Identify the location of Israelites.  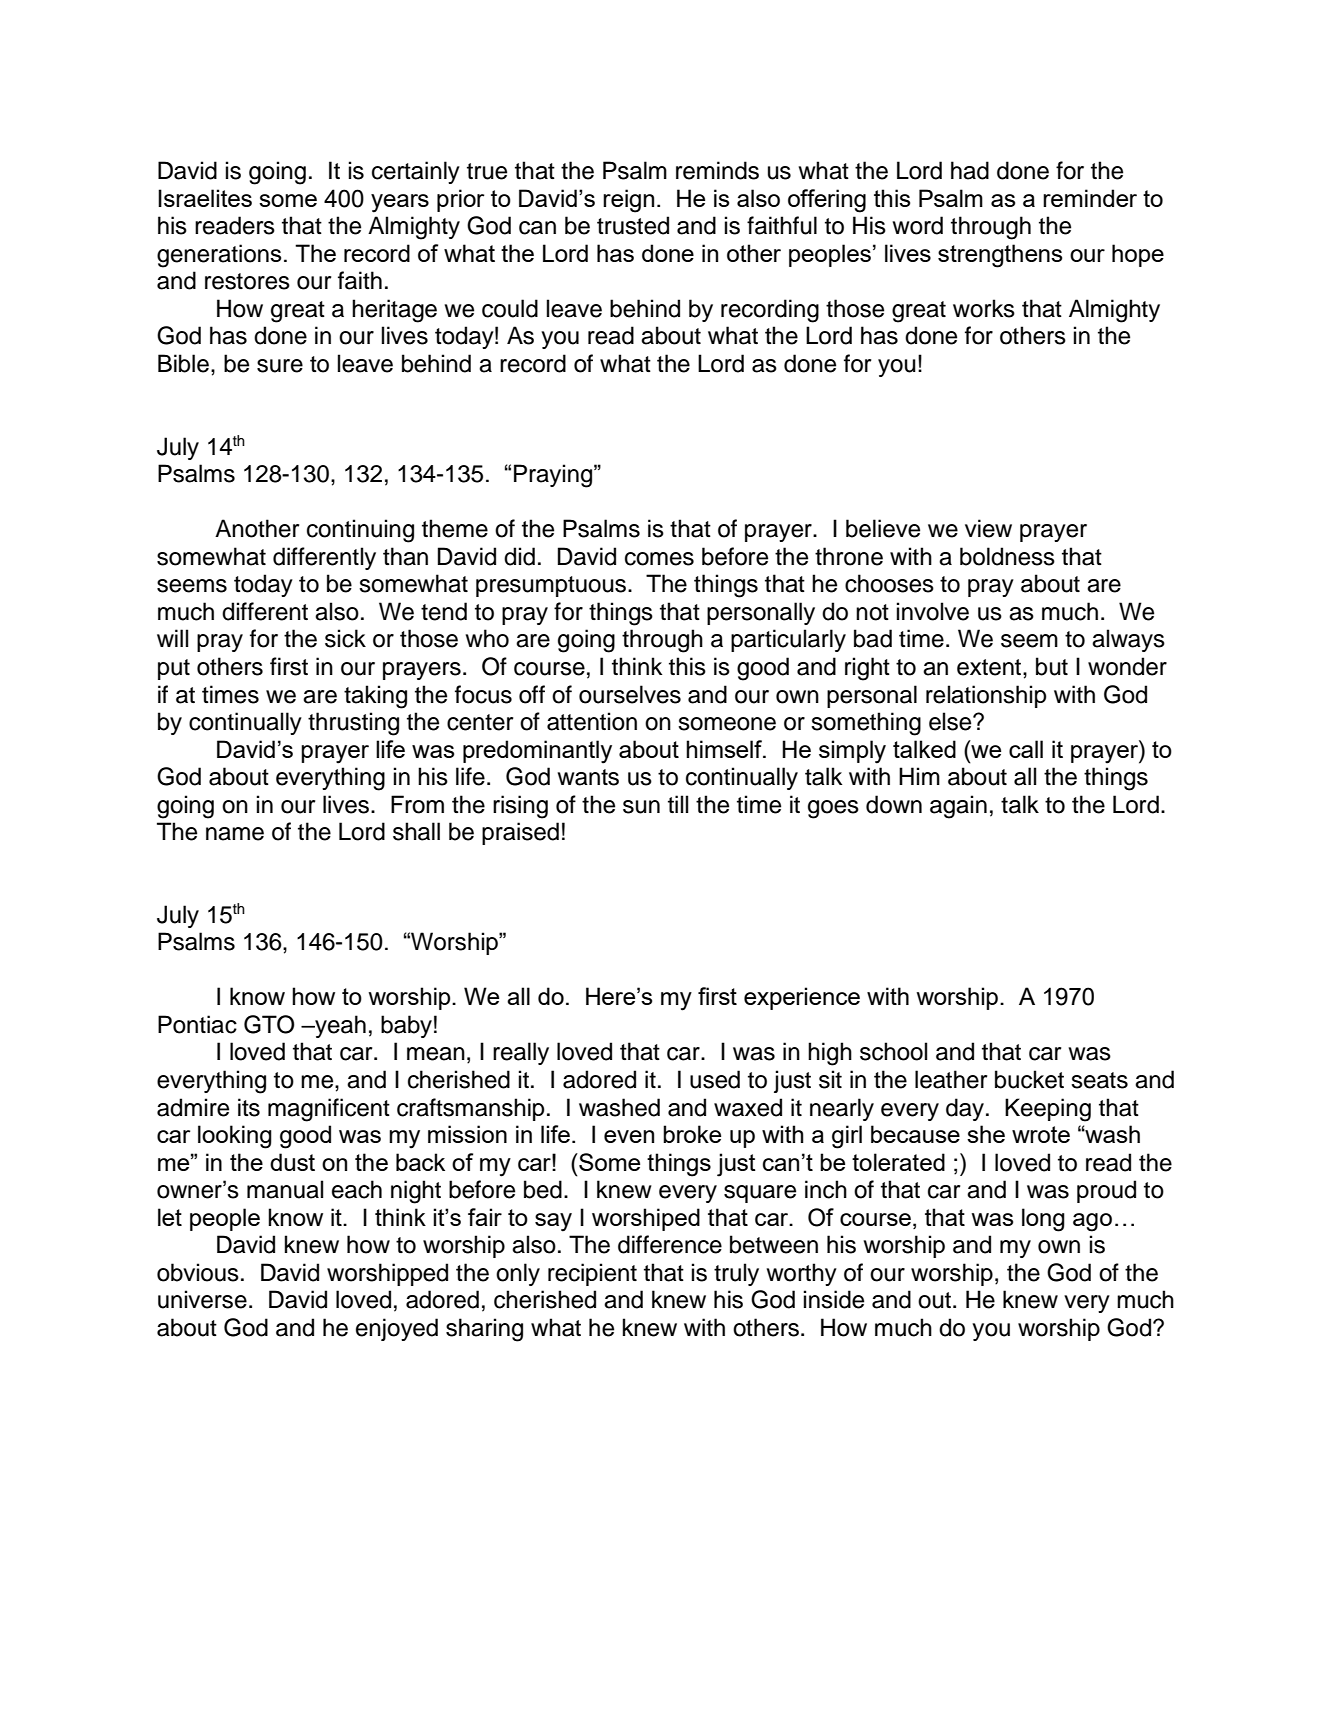
(205, 198).
